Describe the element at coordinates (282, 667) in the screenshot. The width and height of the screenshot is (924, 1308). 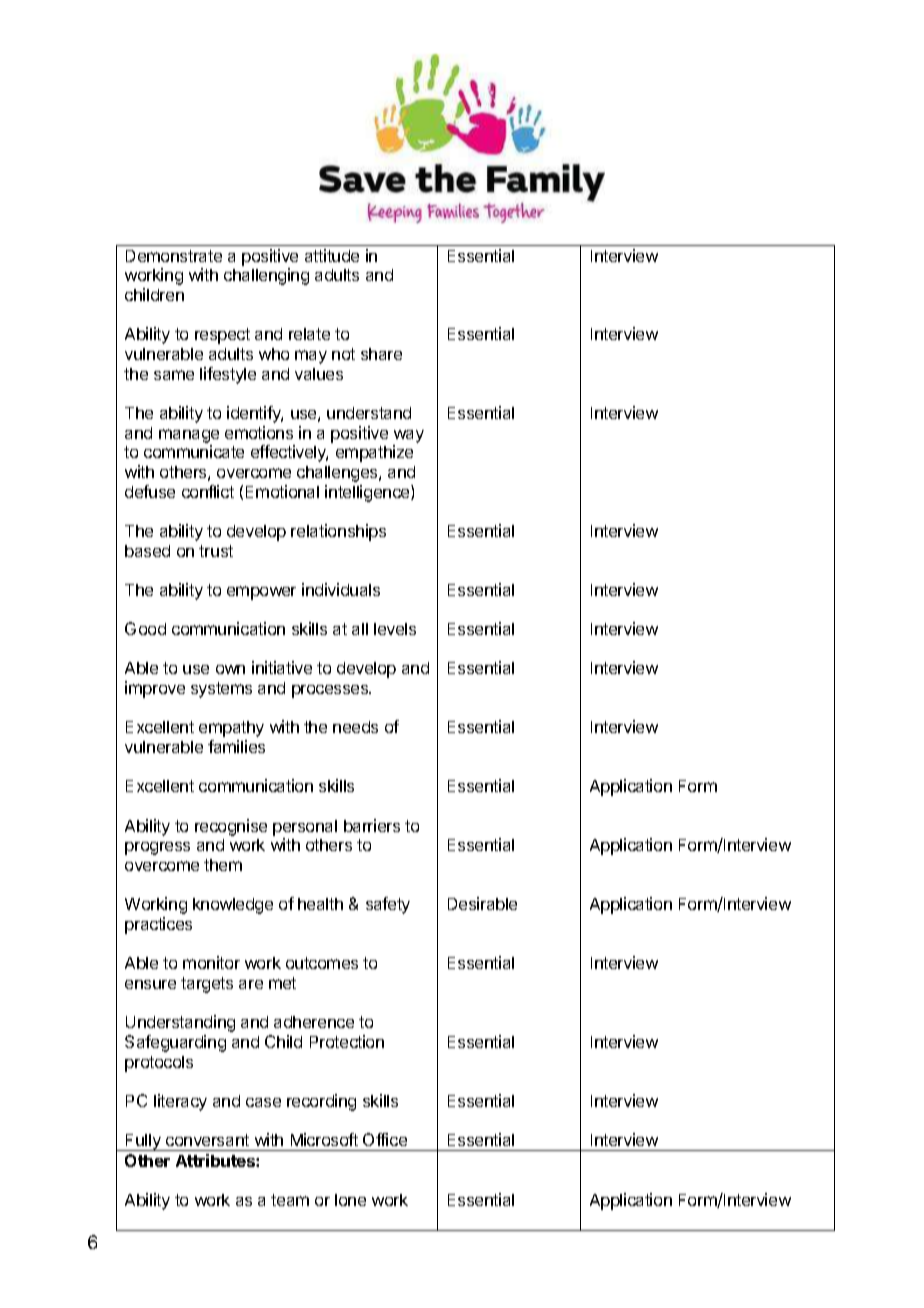
I see `initiative` at that location.
